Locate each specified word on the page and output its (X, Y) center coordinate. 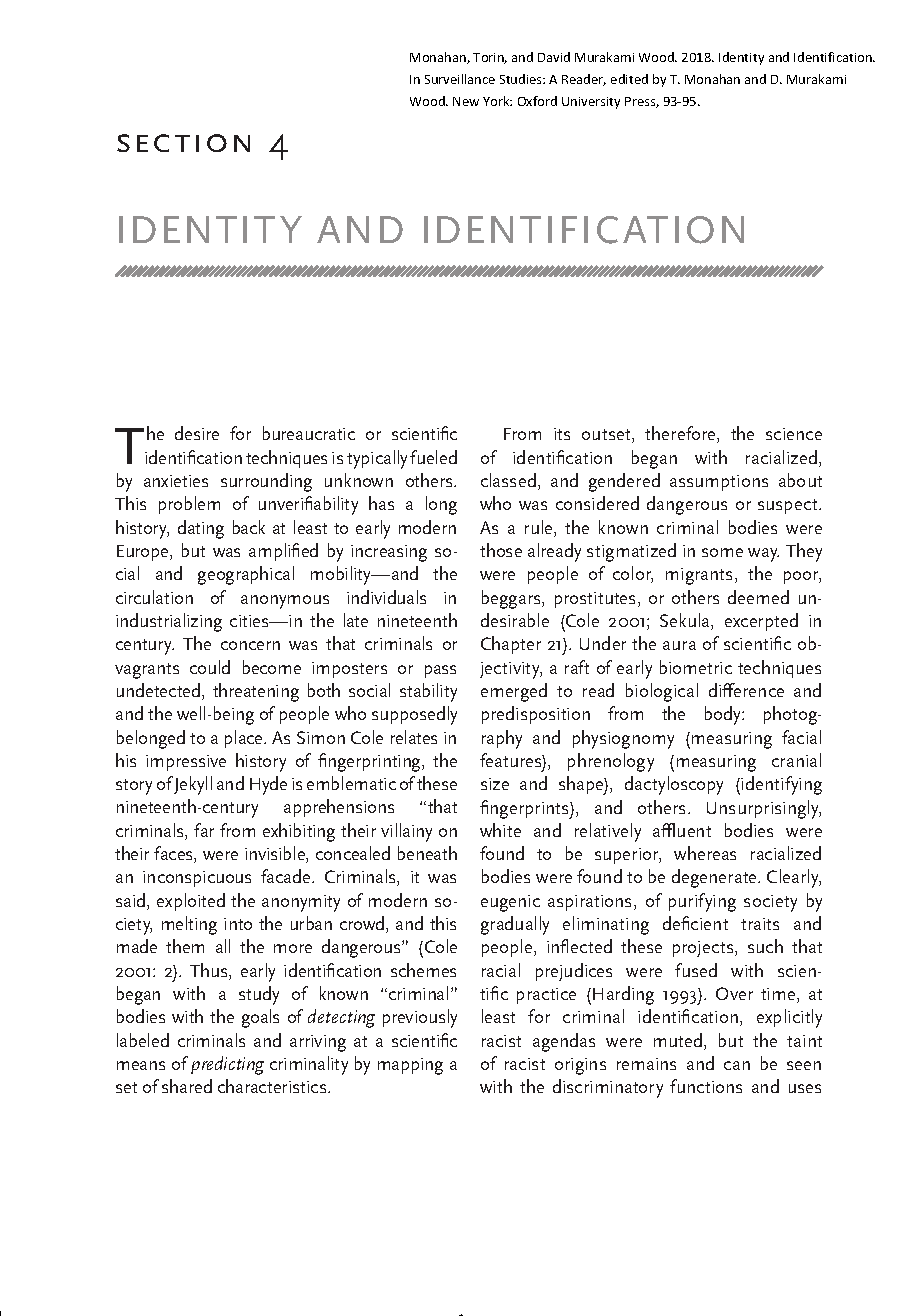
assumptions (719, 483)
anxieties (176, 481)
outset (607, 436)
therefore (681, 434)
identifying (781, 785)
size (495, 784)
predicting (227, 1065)
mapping (410, 1066)
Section (183, 143)
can (737, 1065)
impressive (186, 763)
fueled (433, 457)
